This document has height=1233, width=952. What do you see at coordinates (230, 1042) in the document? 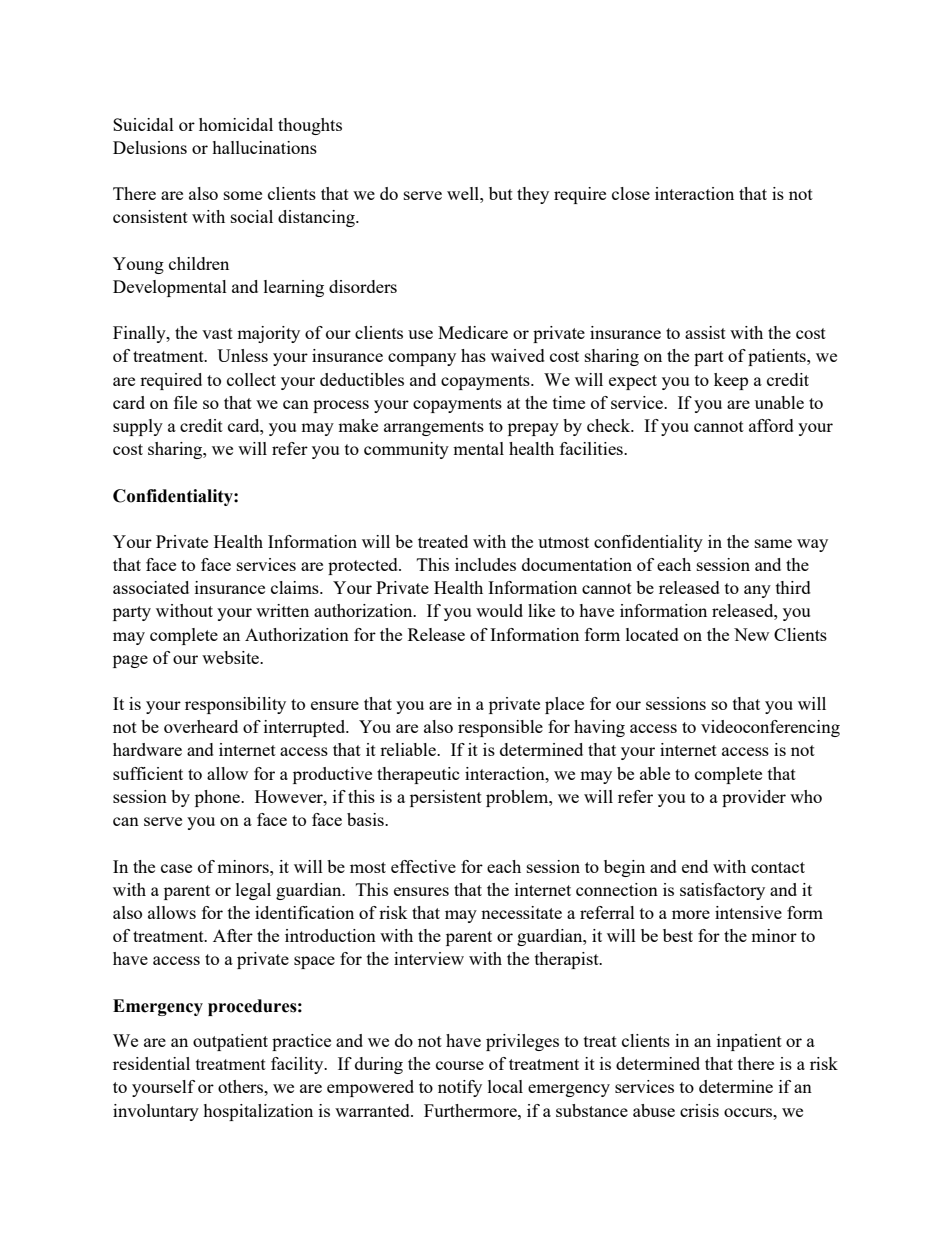
I see `outpatient` at bounding box center [230, 1042].
